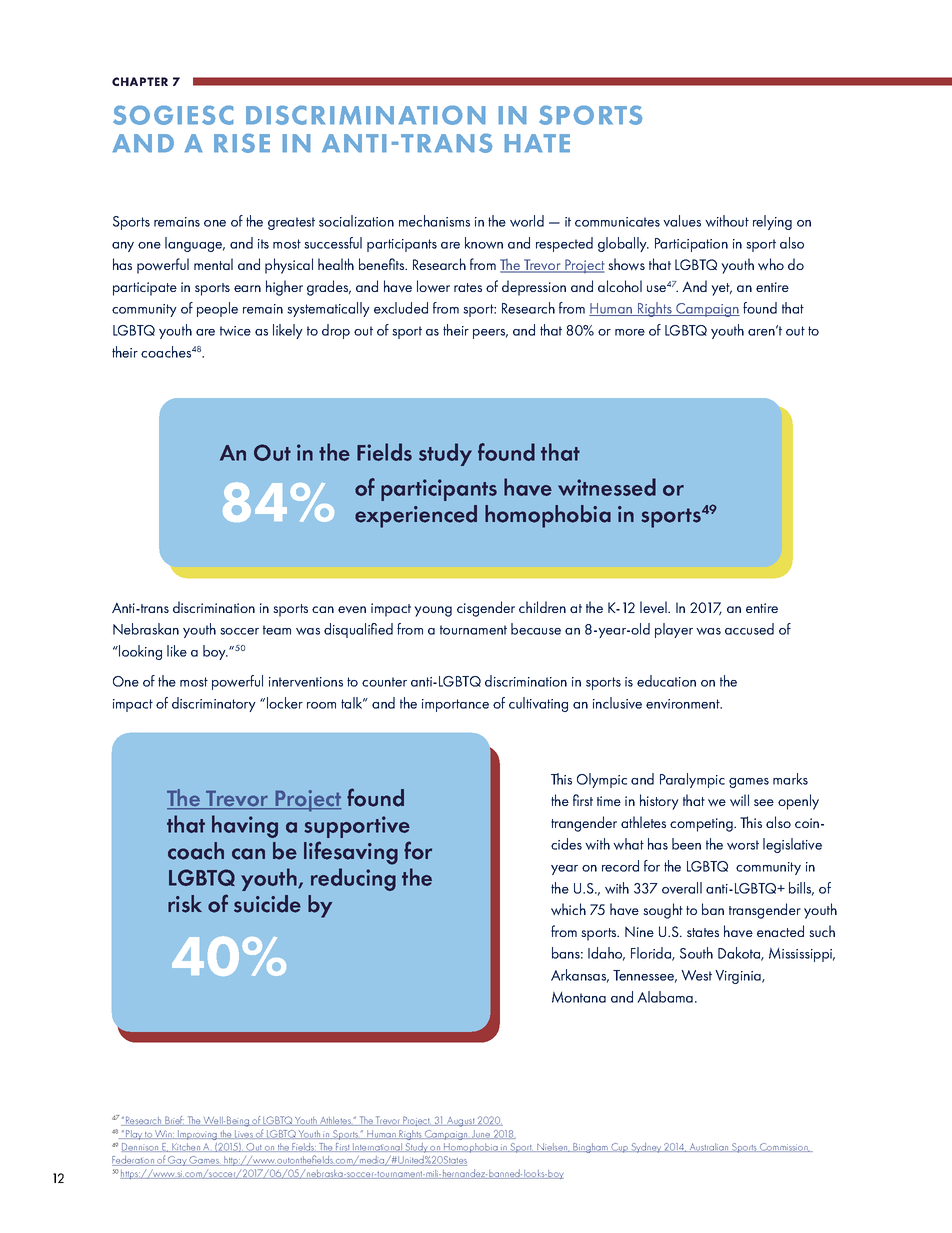 This document has height=1233, width=952. Describe the element at coordinates (486, 609) in the document. I see `cisgender` at that location.
